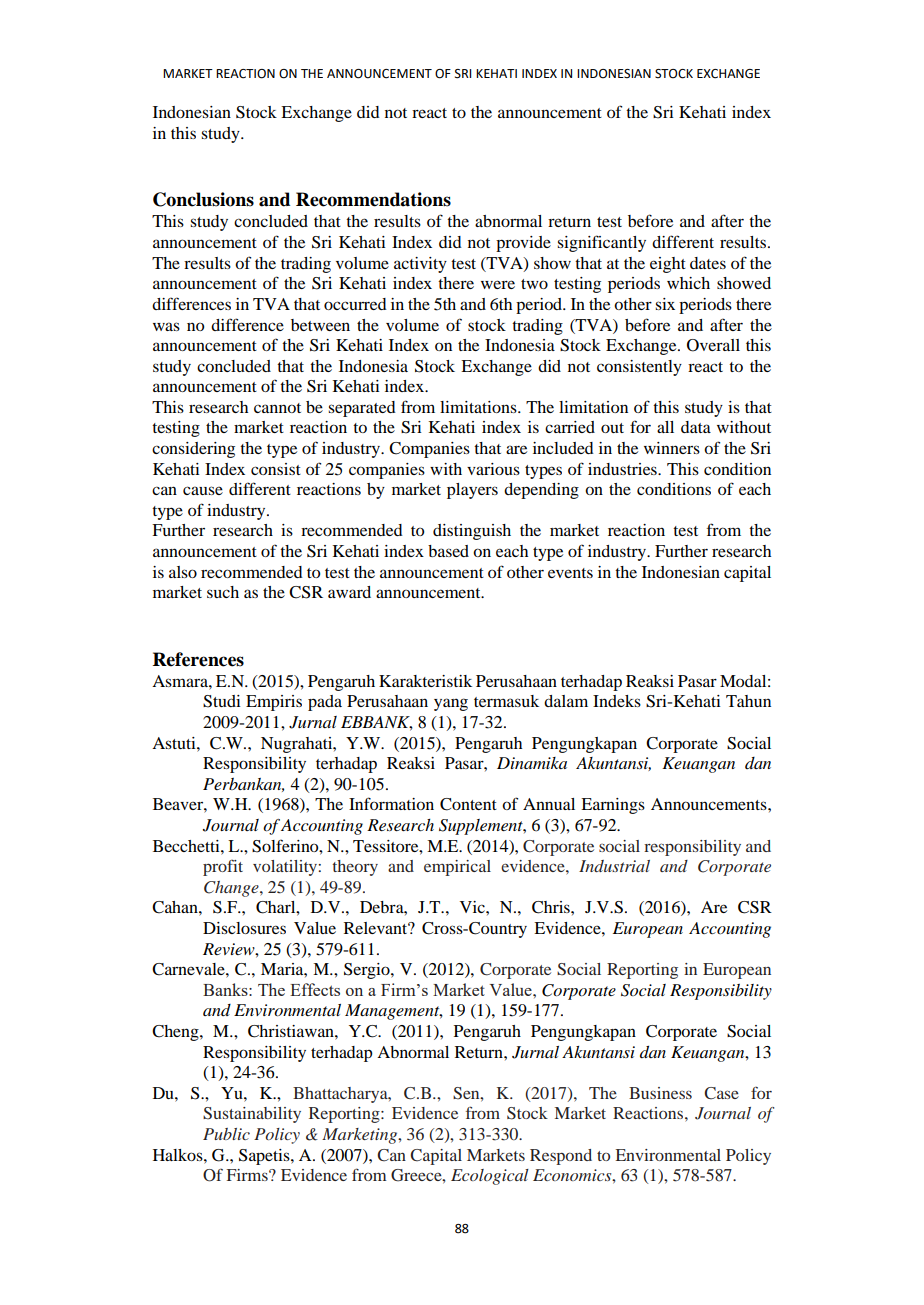  What do you see at coordinates (448, 551) in the screenshot?
I see `based` at bounding box center [448, 551].
